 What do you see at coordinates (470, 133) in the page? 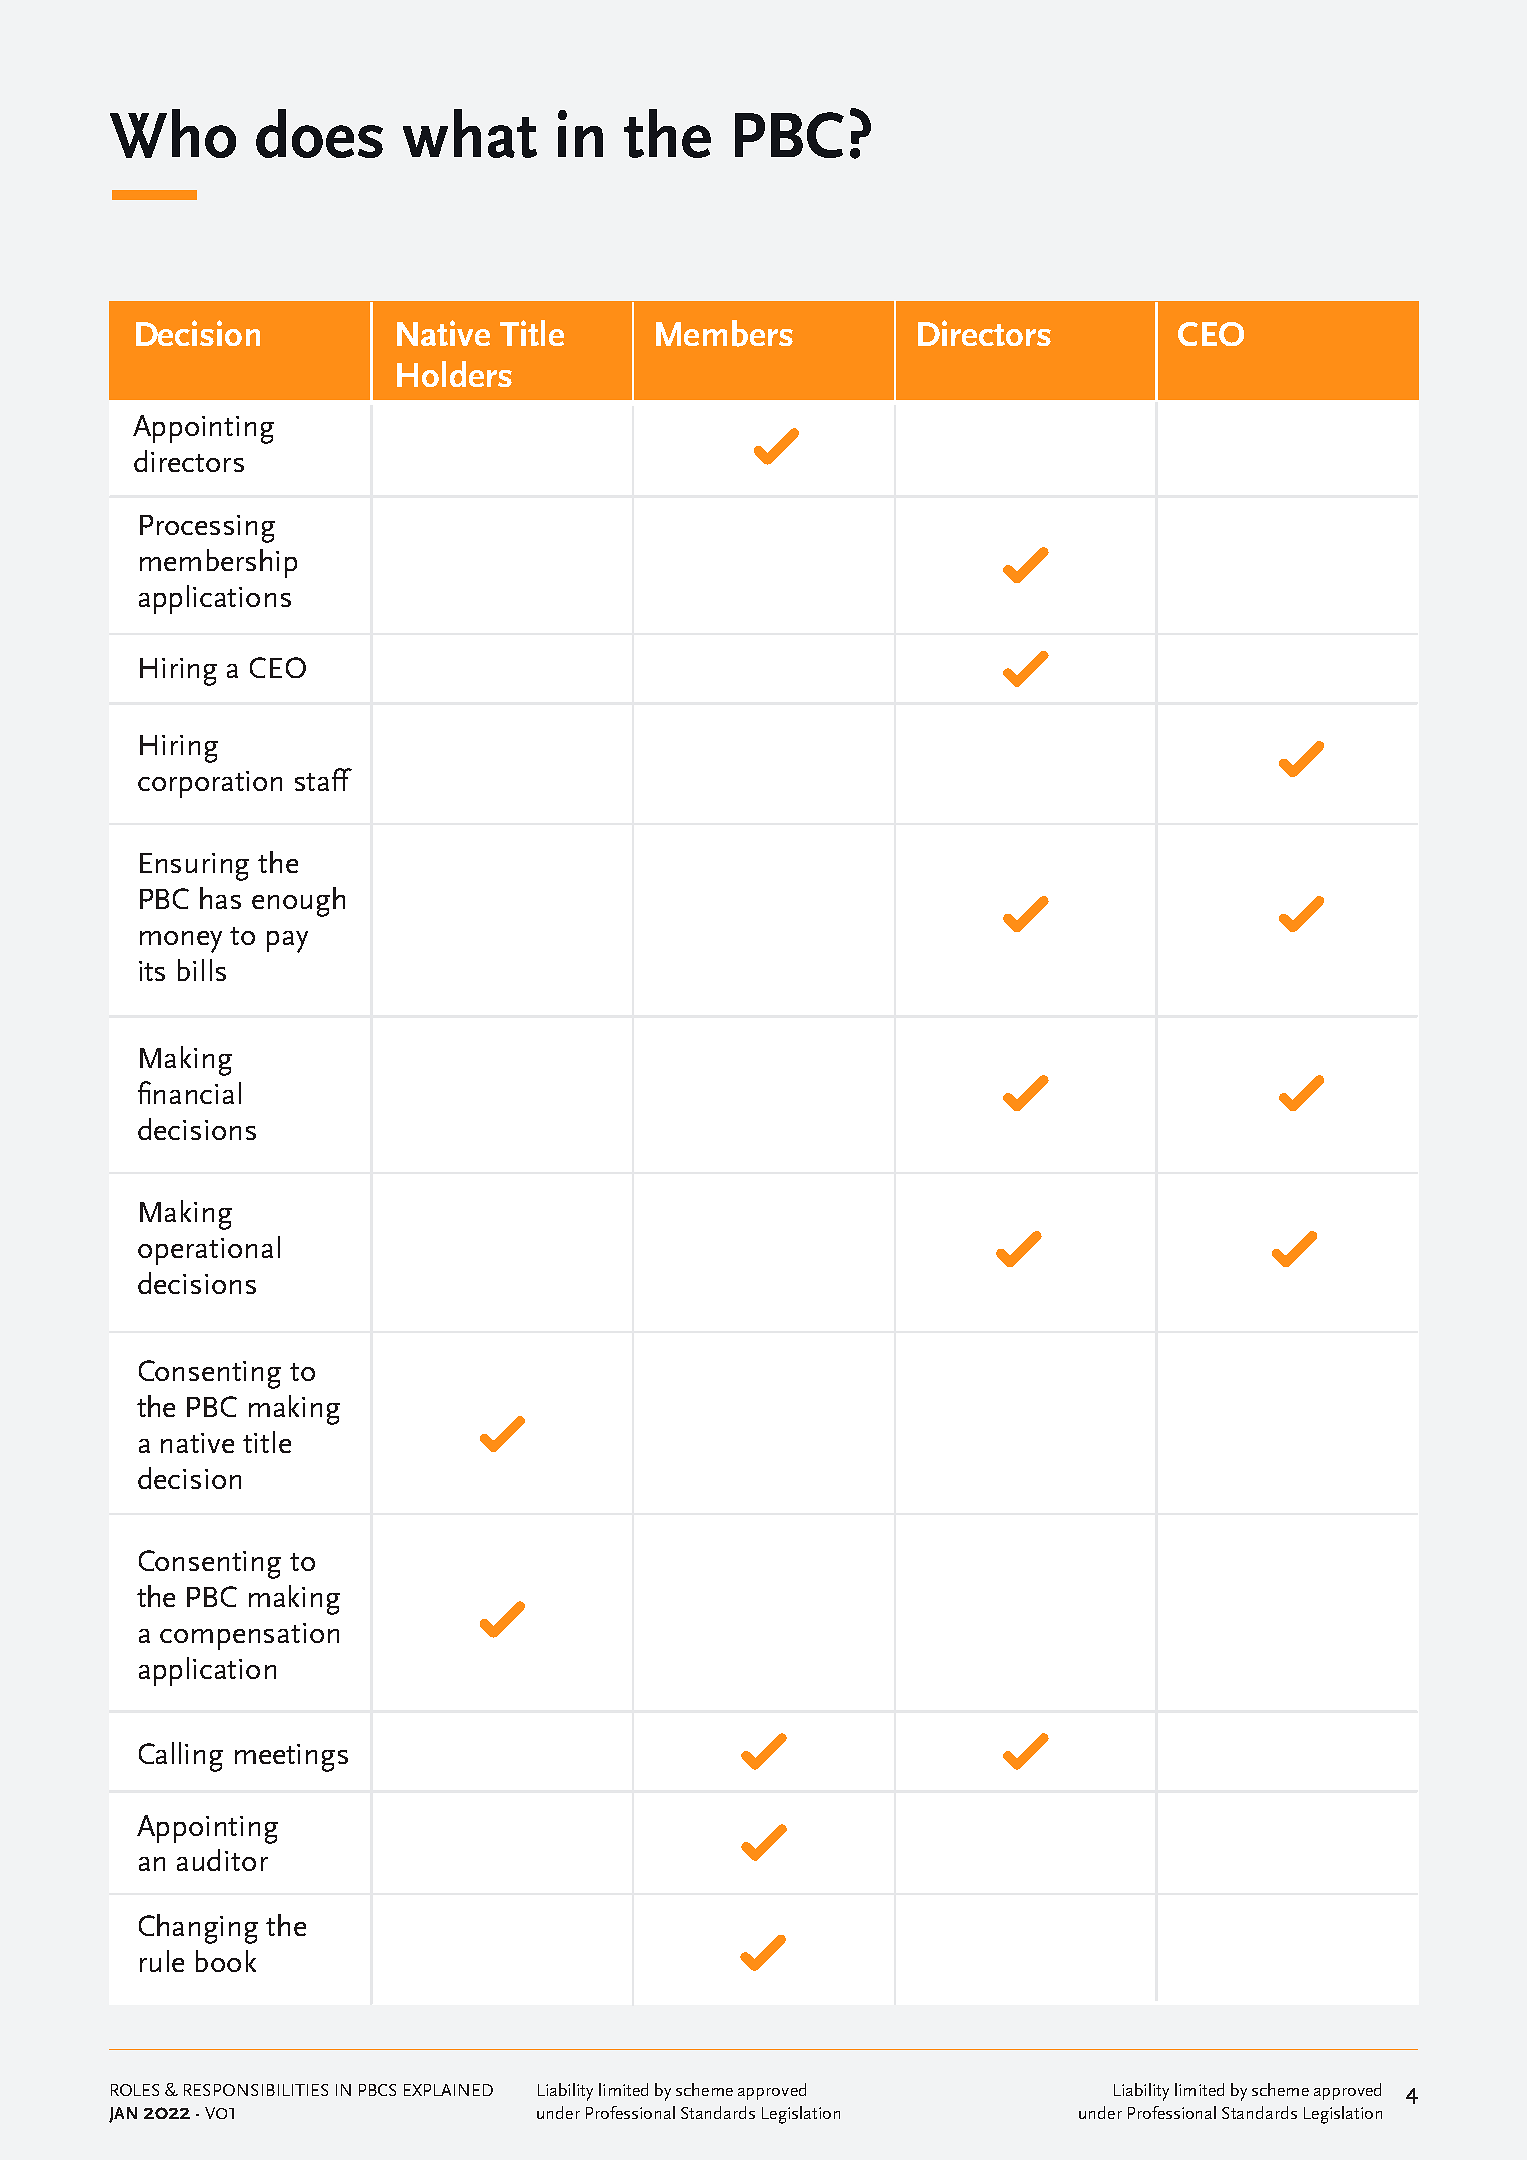
I see `what` at bounding box center [470, 133].
